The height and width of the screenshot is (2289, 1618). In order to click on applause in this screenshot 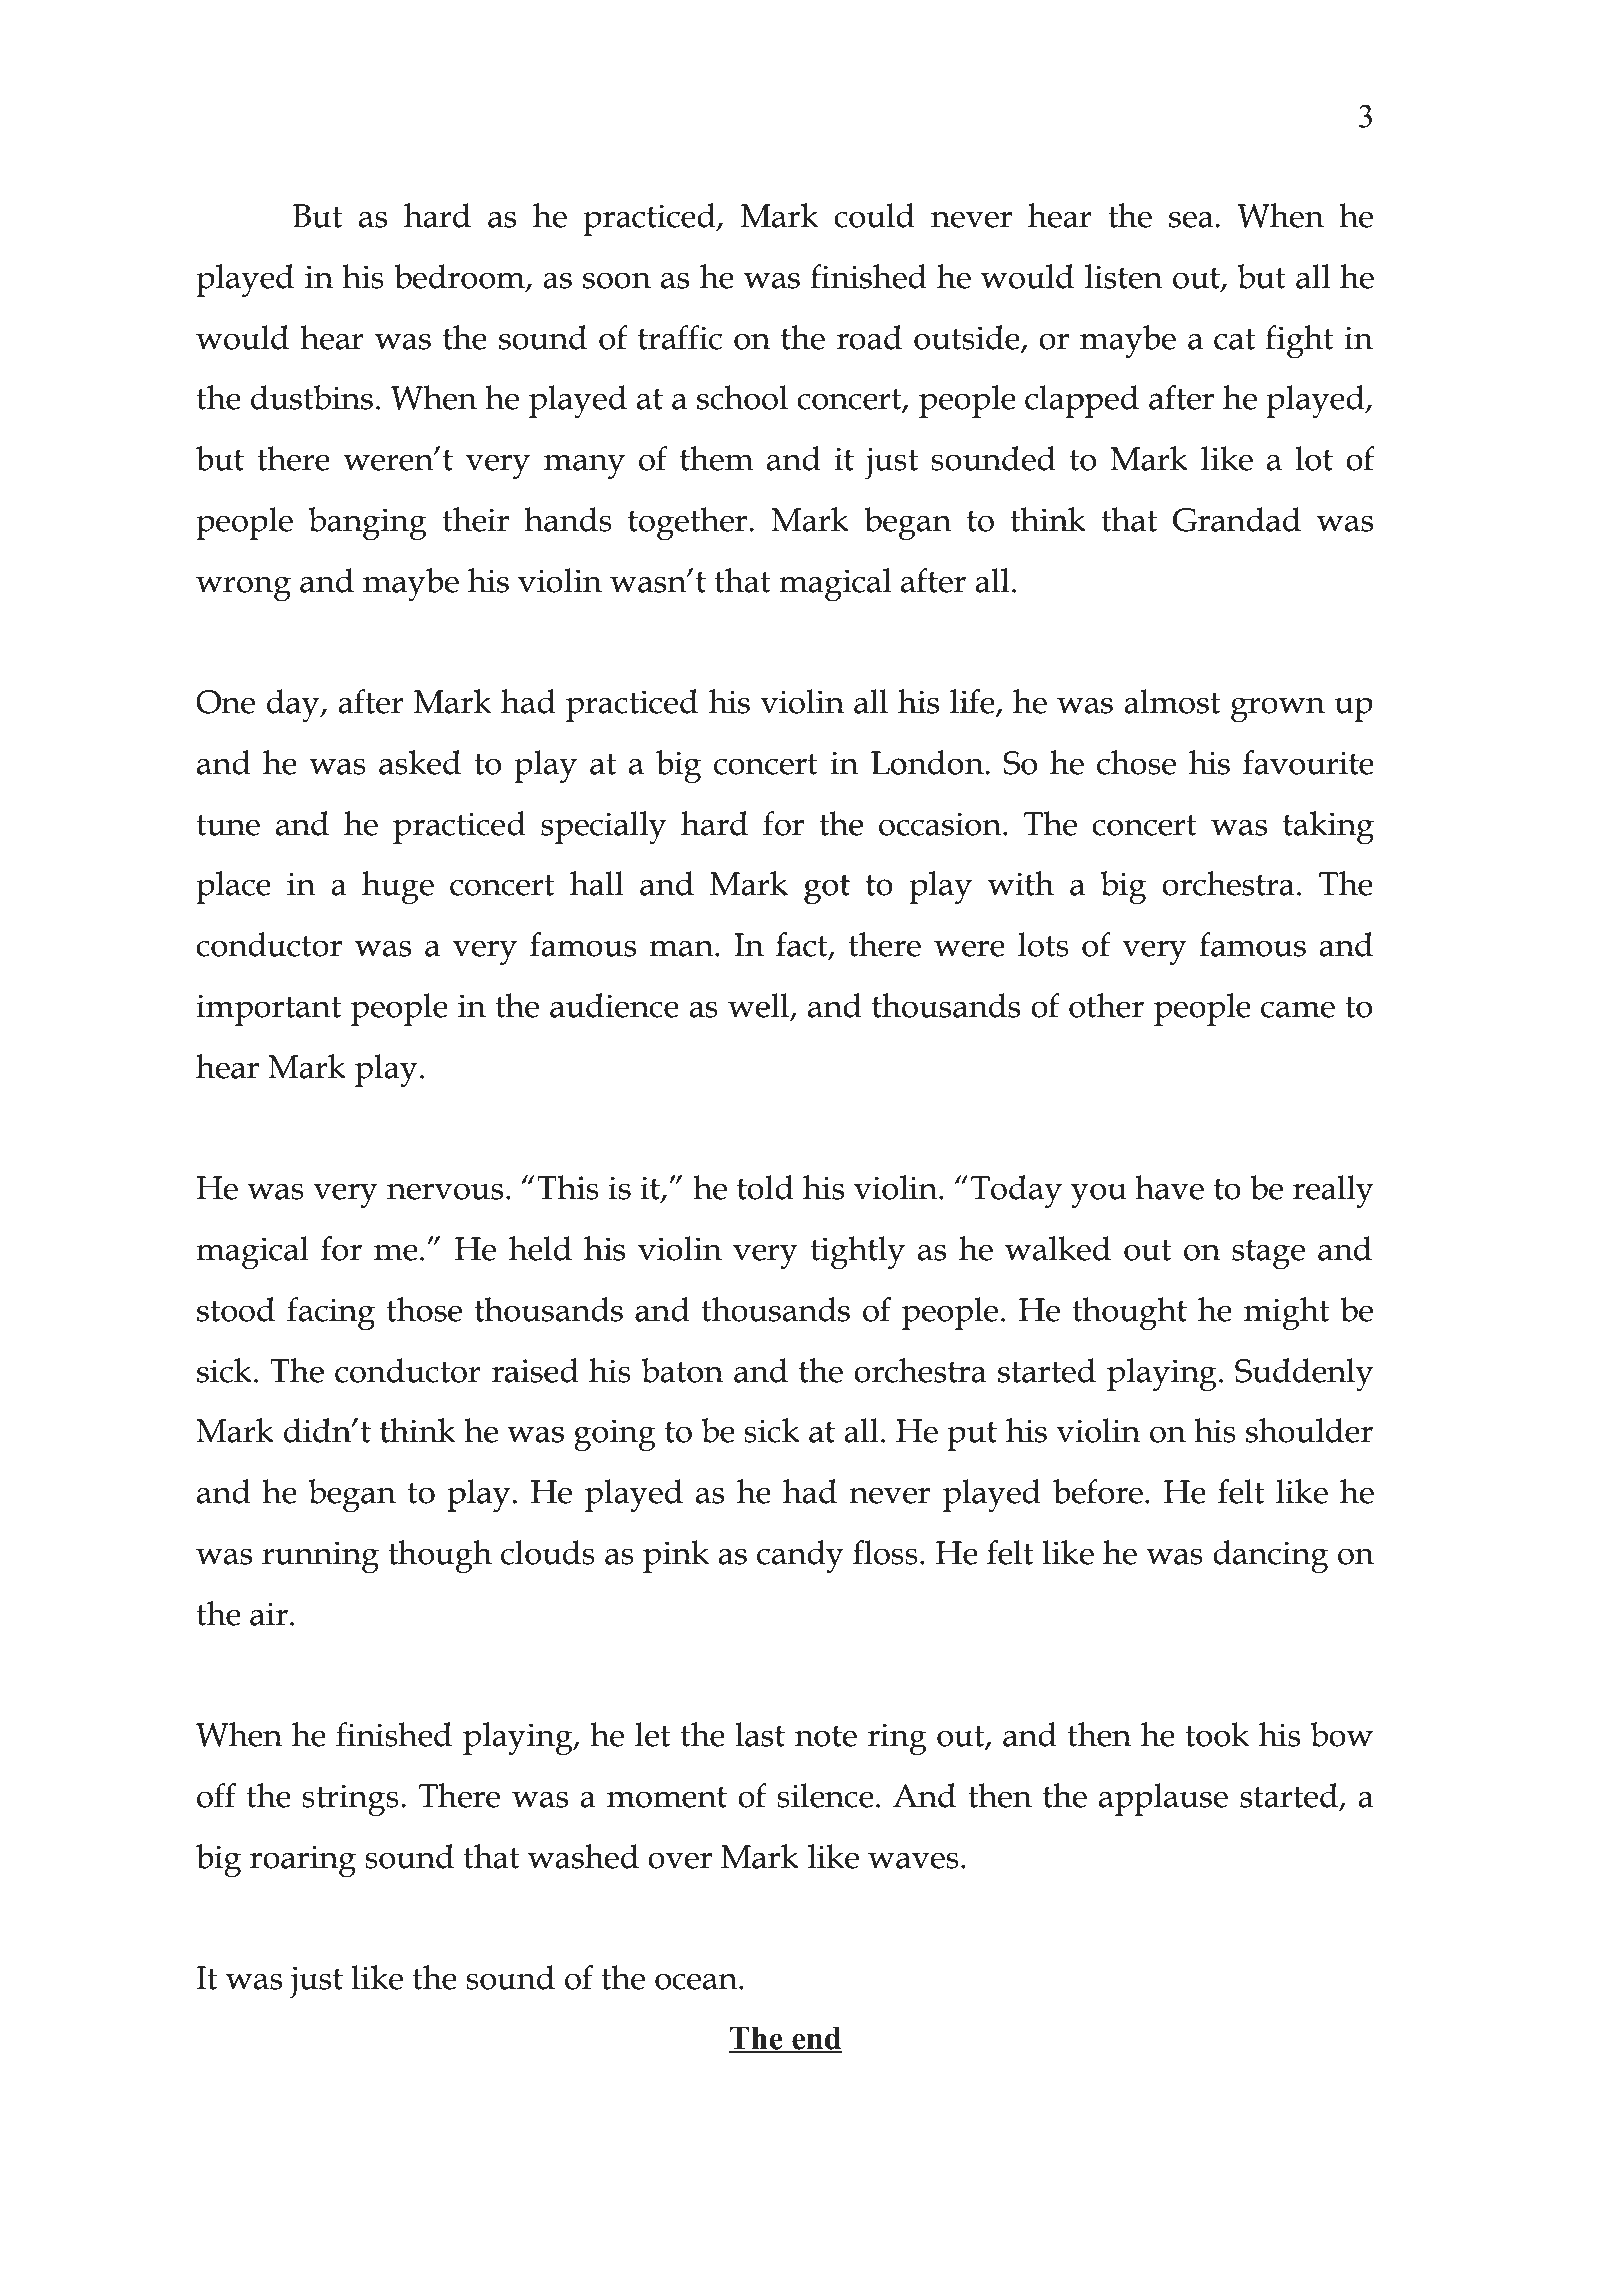, I will do `click(1163, 1799)`.
